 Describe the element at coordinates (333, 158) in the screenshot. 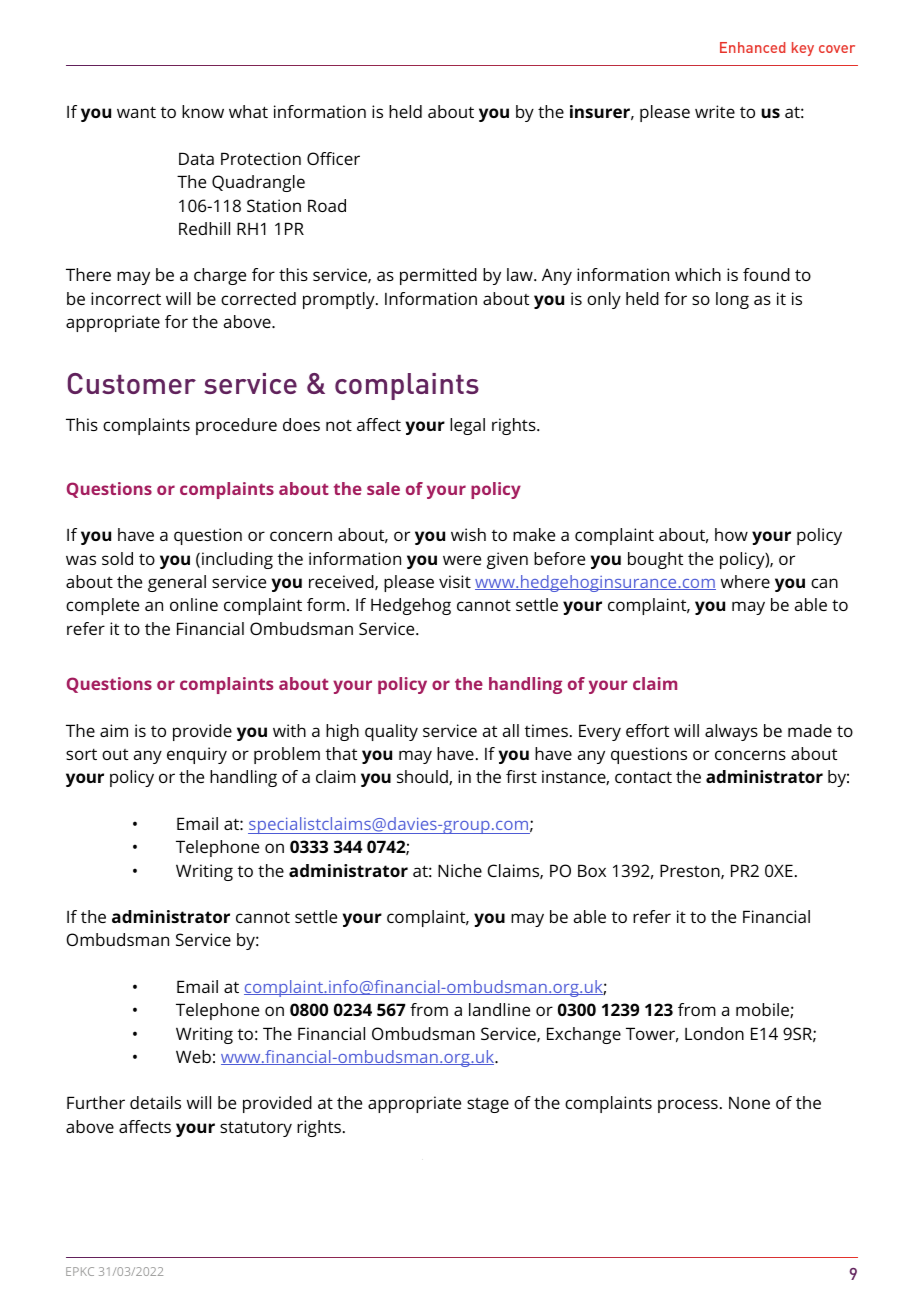

I see `Officer` at that location.
